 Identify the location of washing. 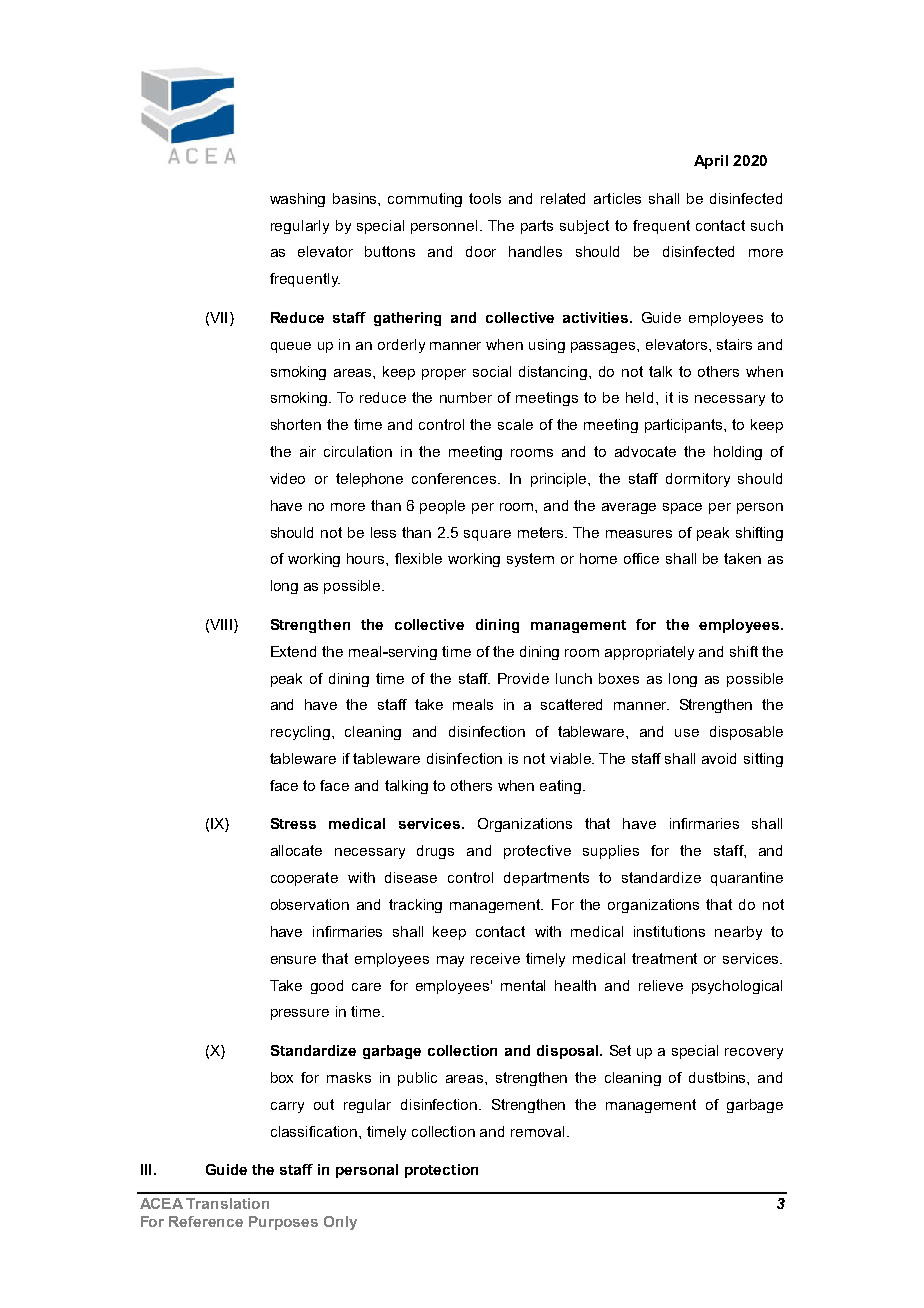
(297, 200).
